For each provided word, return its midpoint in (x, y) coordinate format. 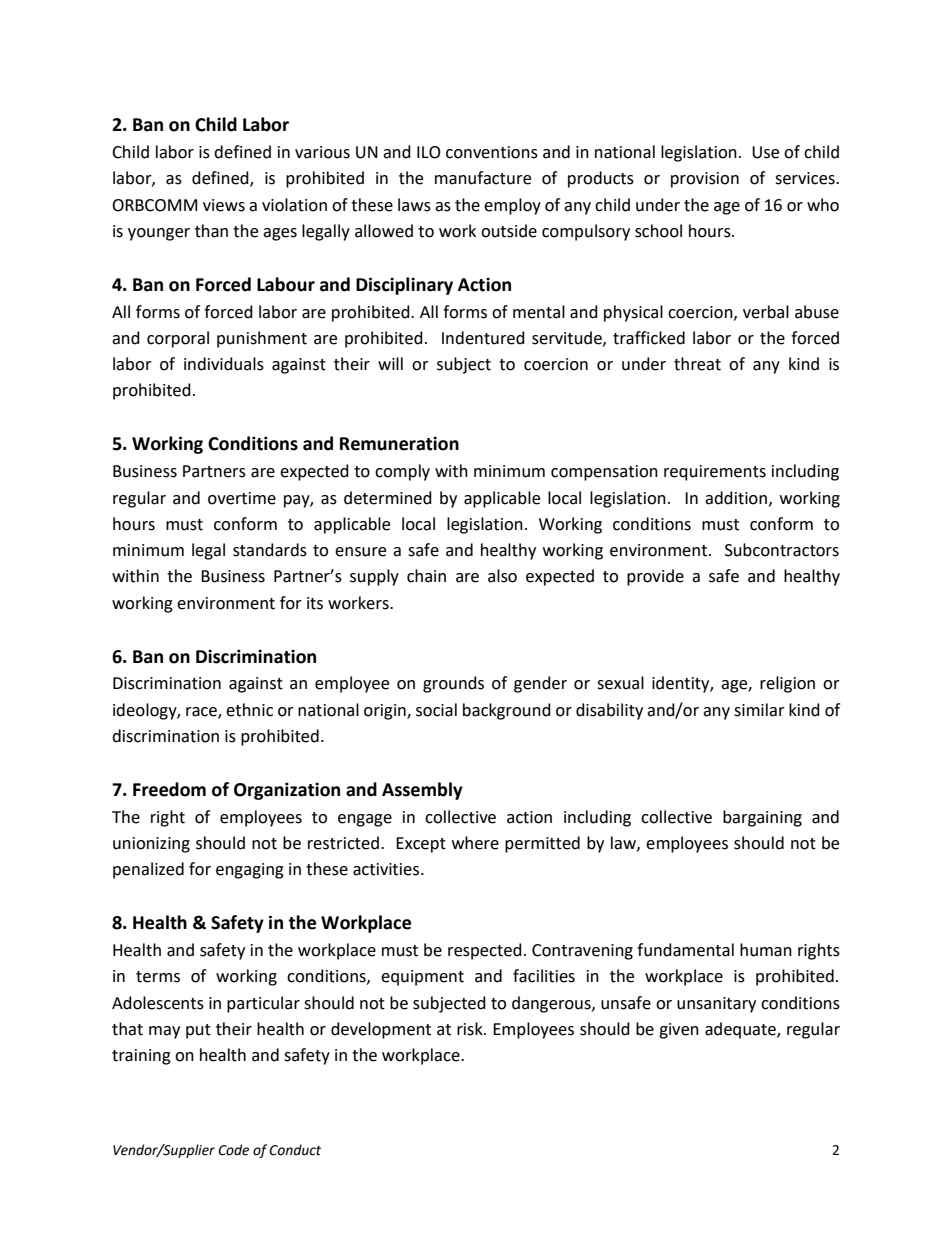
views (224, 205)
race (202, 712)
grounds (453, 684)
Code (233, 1150)
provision (705, 180)
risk (471, 1029)
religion (787, 684)
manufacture (483, 178)
